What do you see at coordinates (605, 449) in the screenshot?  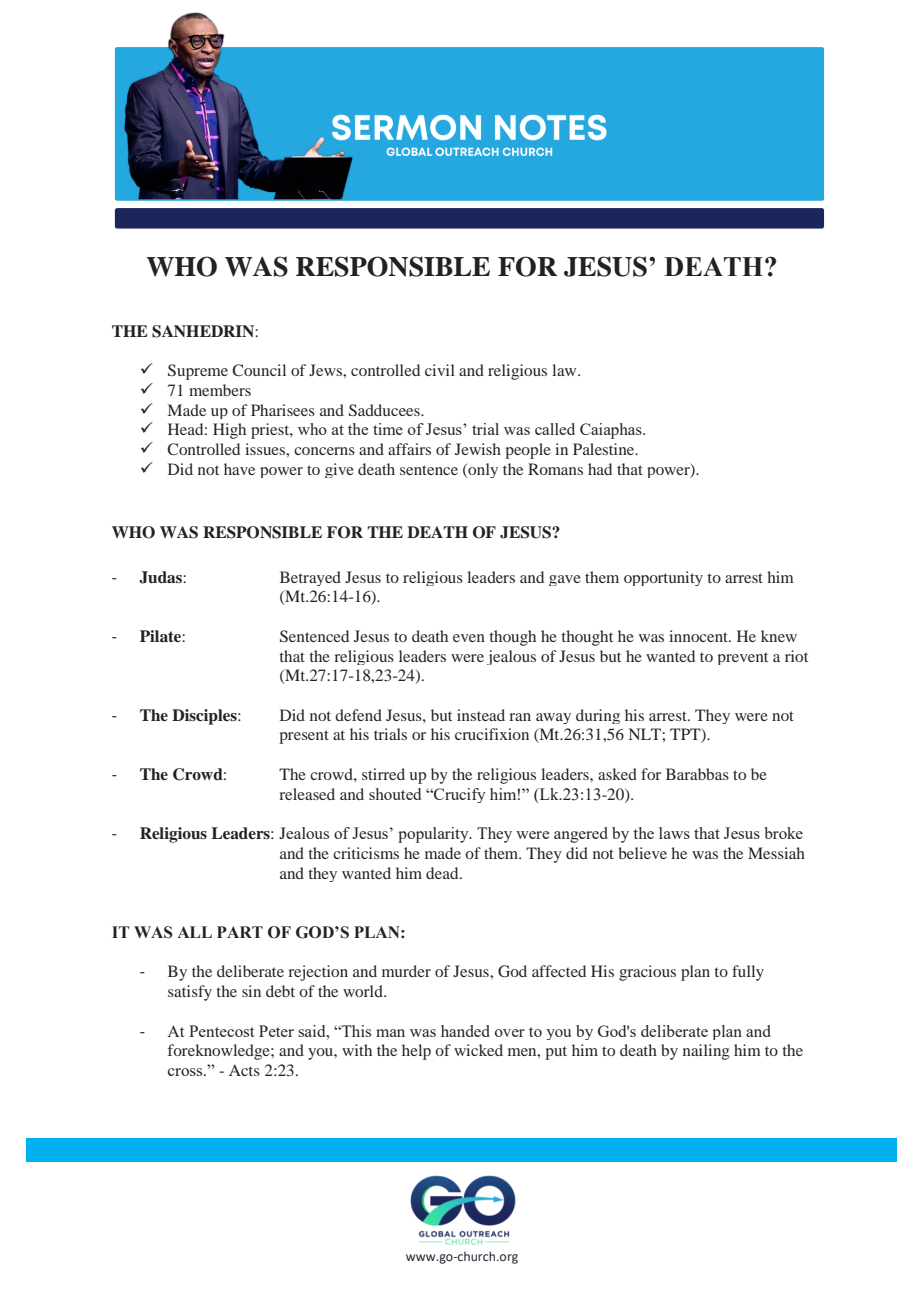 I see `Palestine` at bounding box center [605, 449].
